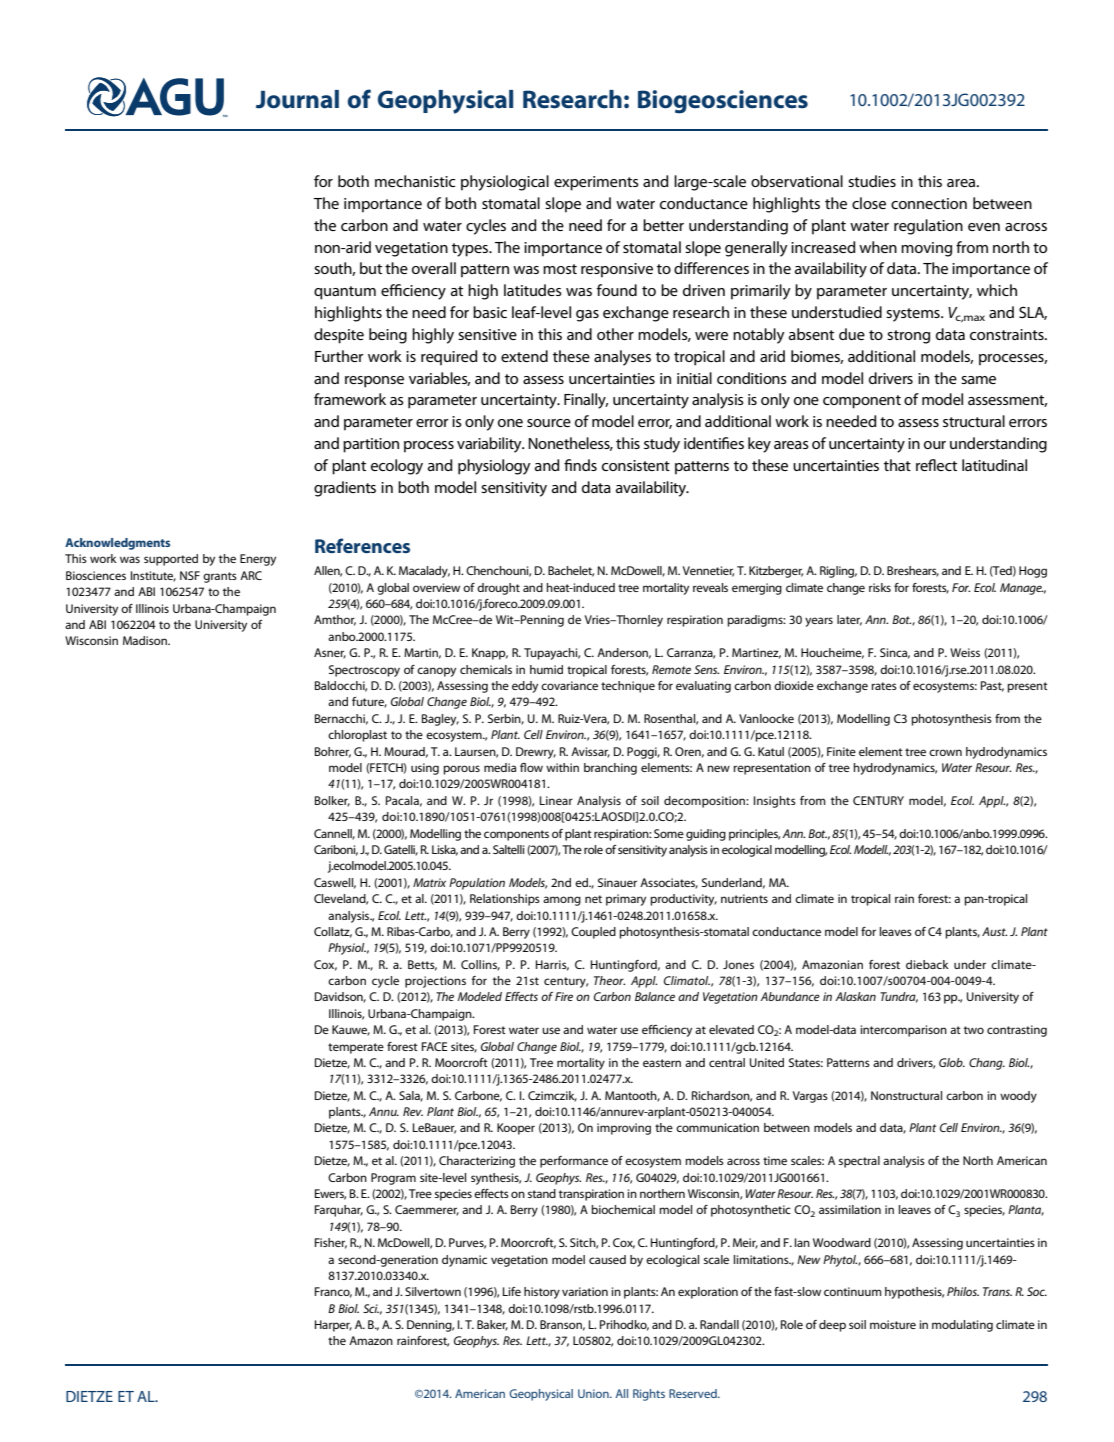  What do you see at coordinates (297, 99) in the page?
I see `Journal` at bounding box center [297, 99].
